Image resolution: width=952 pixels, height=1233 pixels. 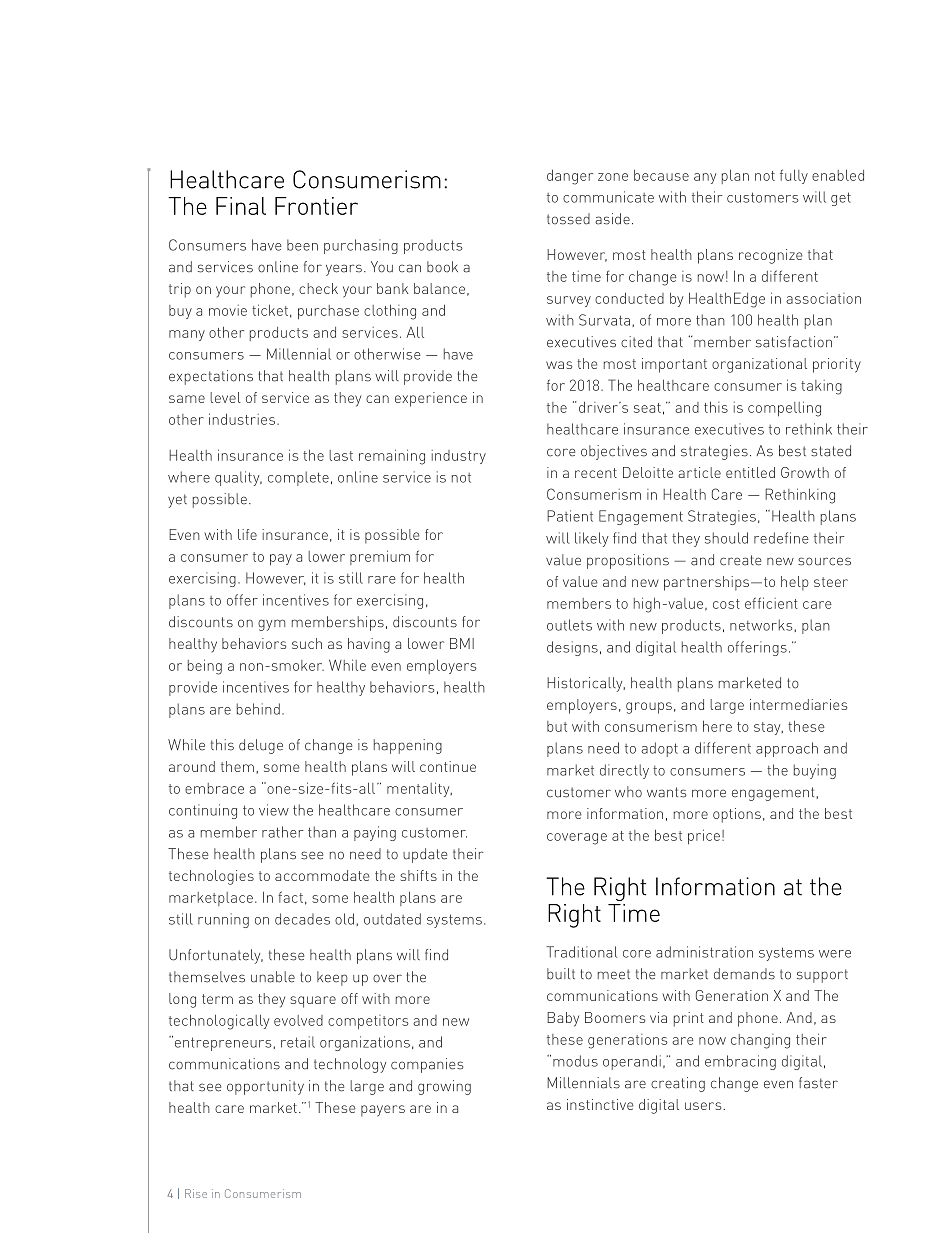 I want to click on update, so click(x=425, y=855).
